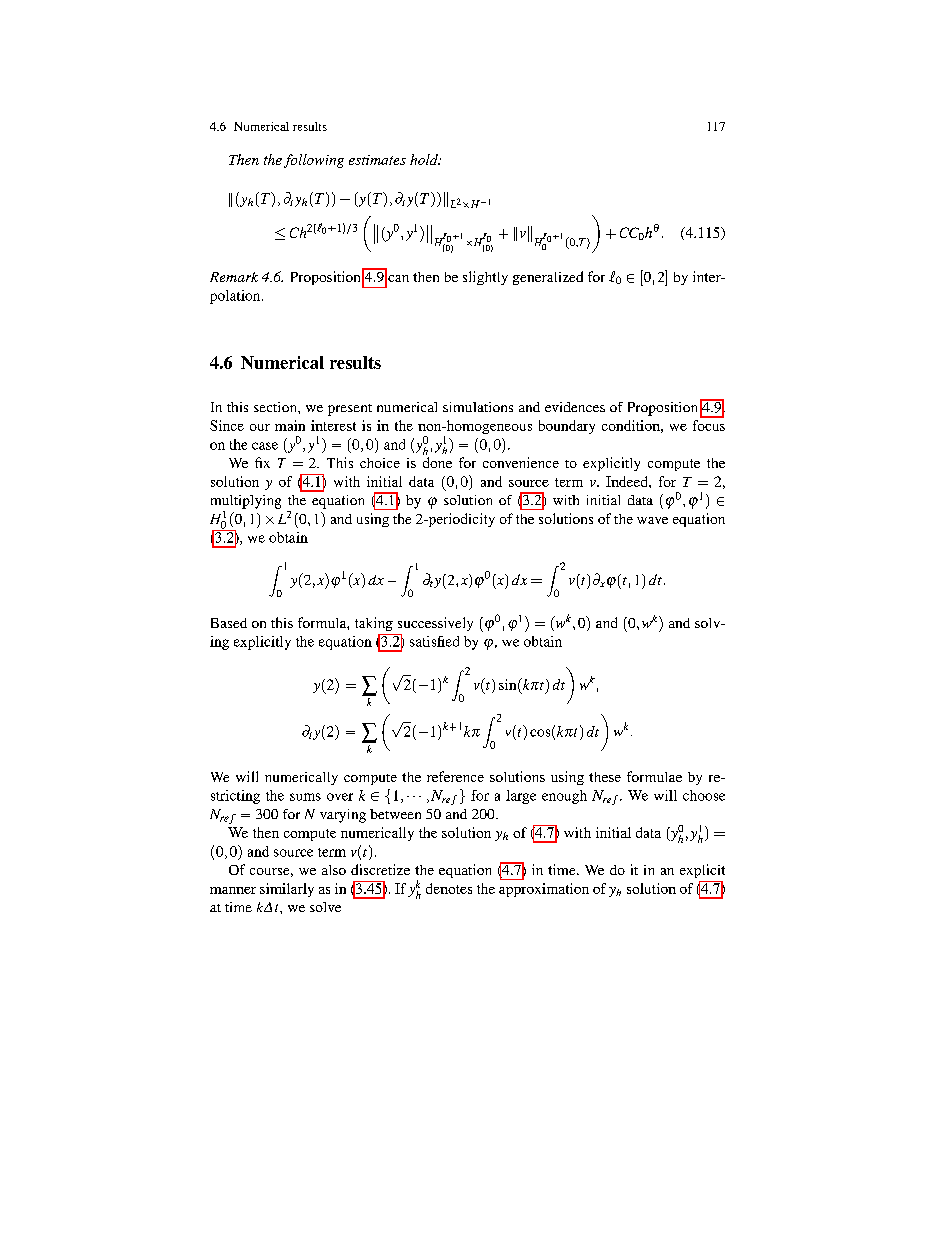 This page has height=1233, width=952. I want to click on section, so click(276, 407).
